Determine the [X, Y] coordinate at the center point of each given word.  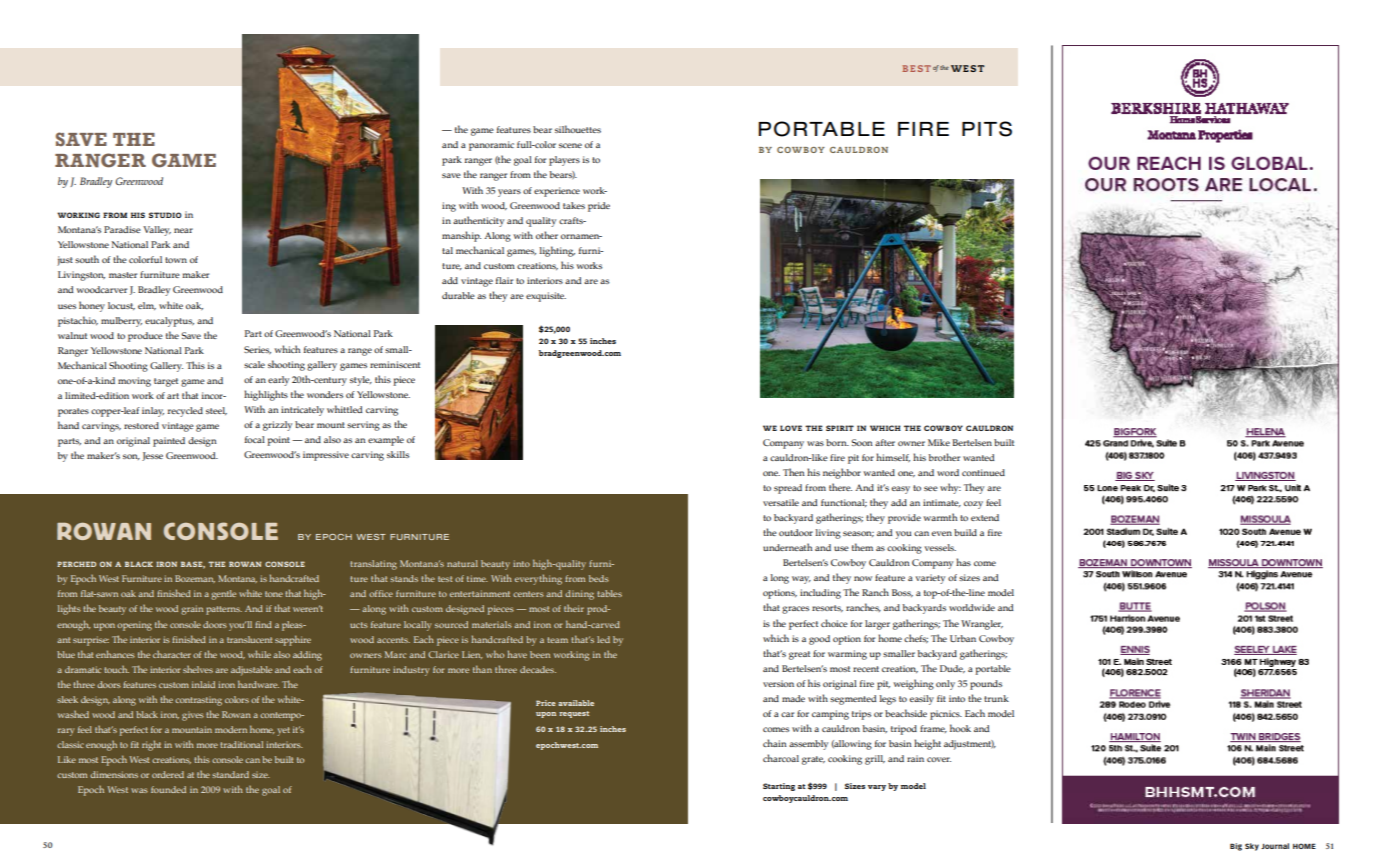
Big [1236, 847]
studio [165, 215]
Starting [779, 787]
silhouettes [578, 129]
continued [983, 472]
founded [168, 789]
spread [788, 489]
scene [570, 145]
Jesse [152, 456]
